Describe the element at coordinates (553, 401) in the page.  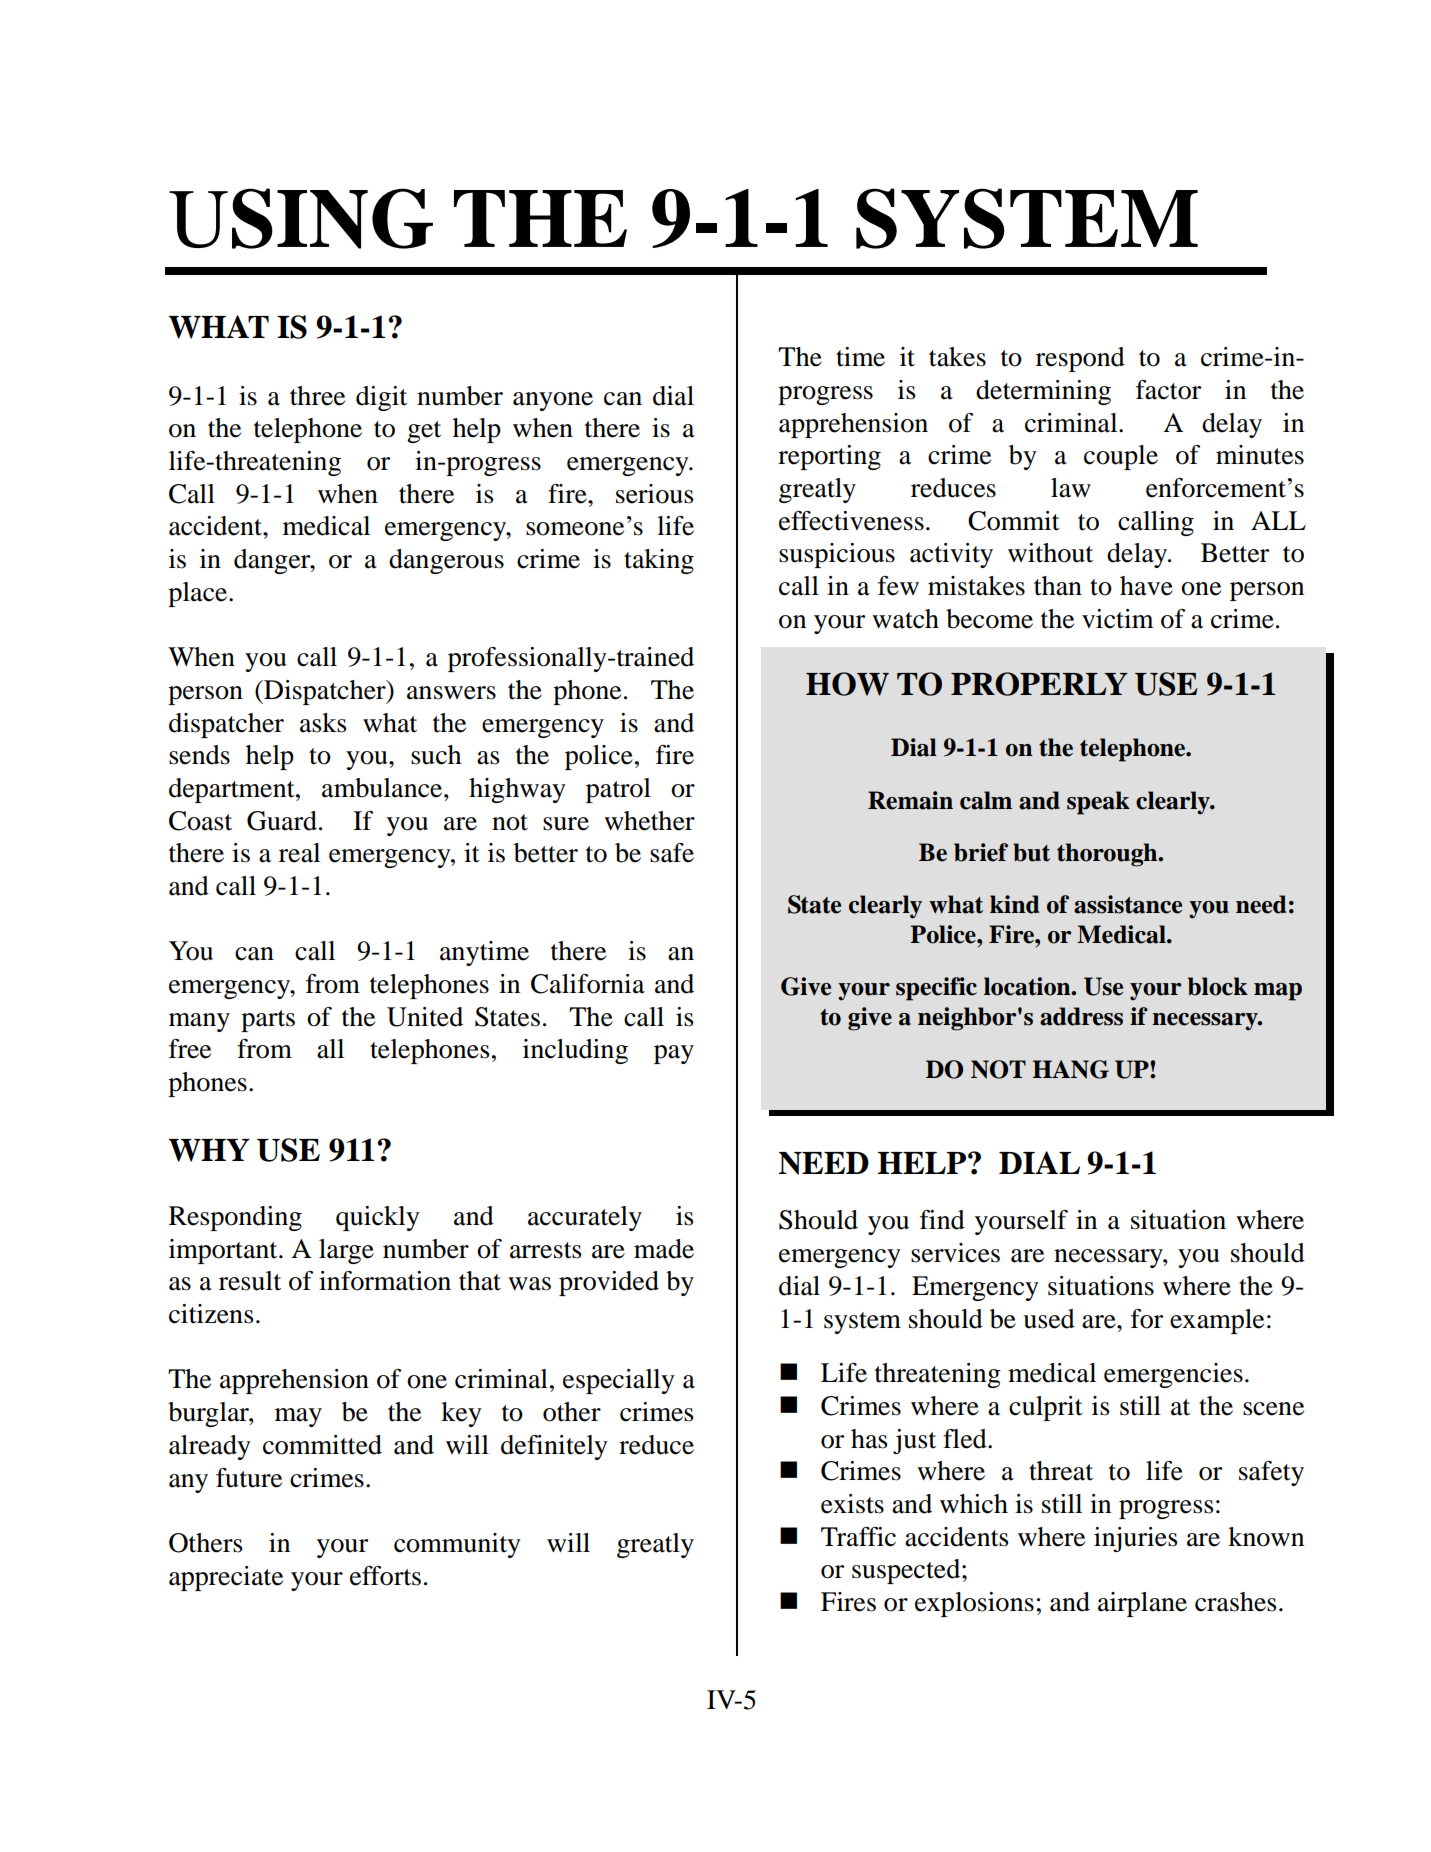
I see `anyone` at that location.
